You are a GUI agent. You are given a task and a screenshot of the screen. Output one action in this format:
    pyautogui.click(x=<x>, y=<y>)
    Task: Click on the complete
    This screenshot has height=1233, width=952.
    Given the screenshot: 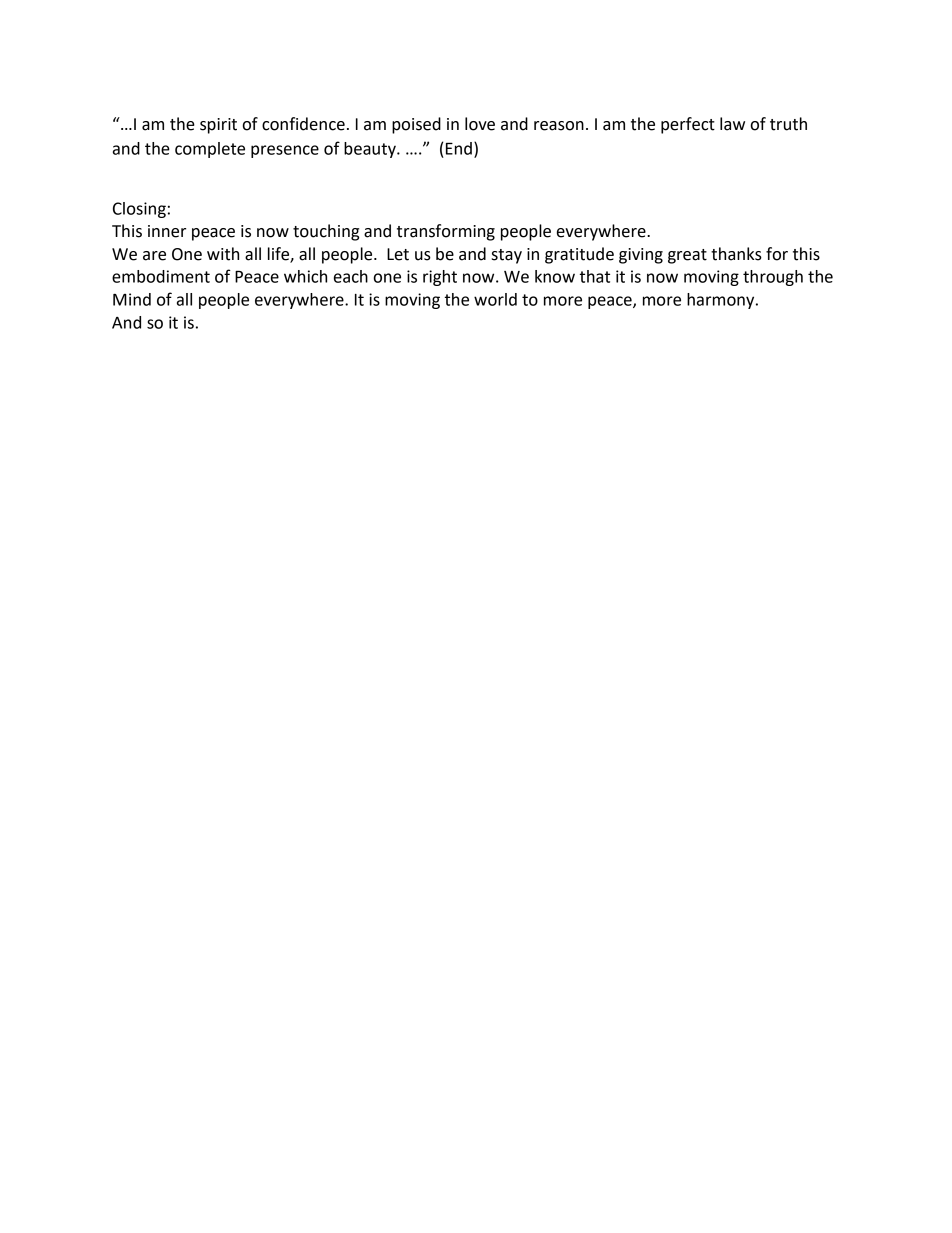 What is the action you would take?
    pyautogui.click(x=210, y=150)
